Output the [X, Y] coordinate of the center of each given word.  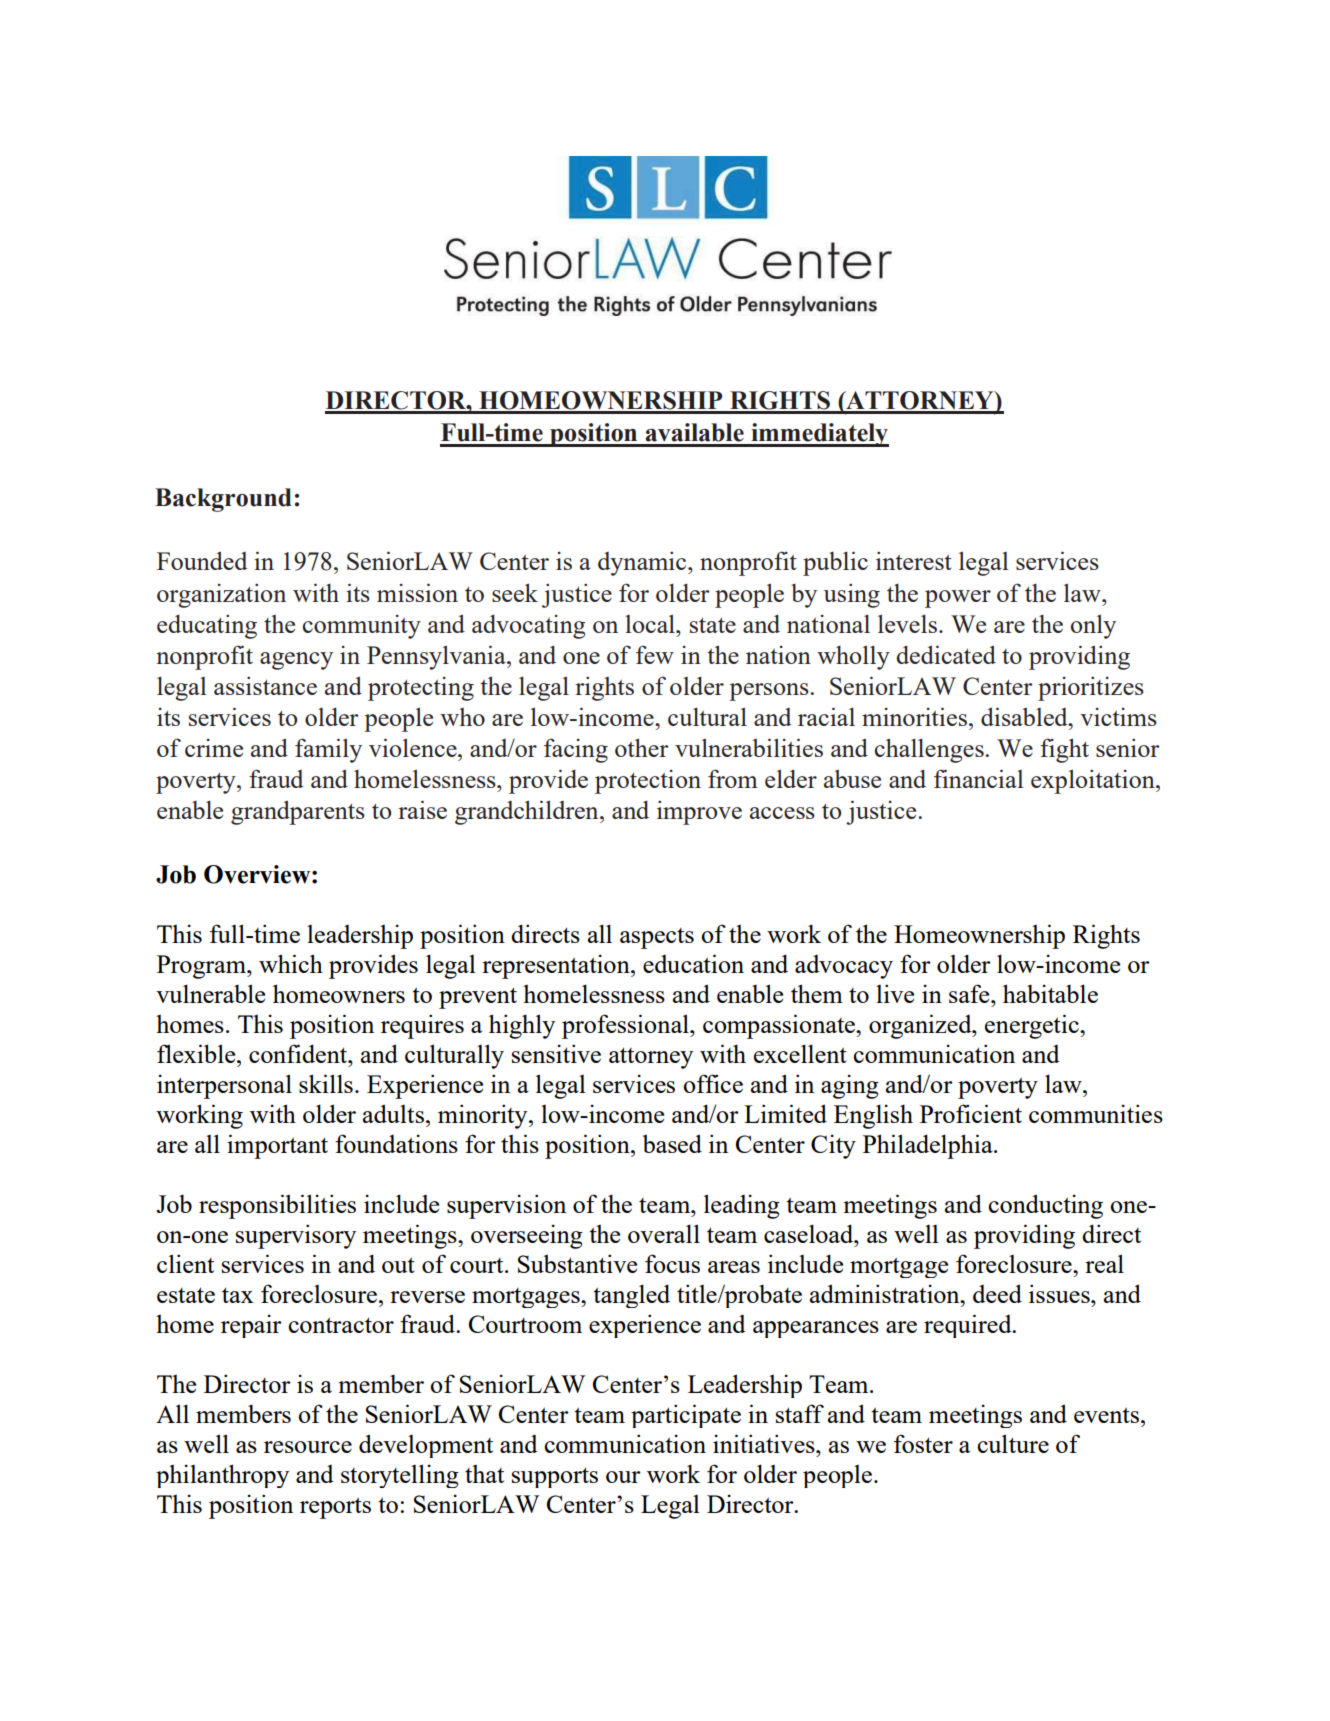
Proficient [971, 1113]
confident [299, 1053]
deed [997, 1293]
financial [979, 778]
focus [672, 1263]
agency [296, 661]
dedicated [946, 654]
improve [699, 812]
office [713, 1083]
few [655, 654]
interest [914, 560]
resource [308, 1447]
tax [238, 1295]
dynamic [643, 563]
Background [223, 500]
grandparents [298, 812]
